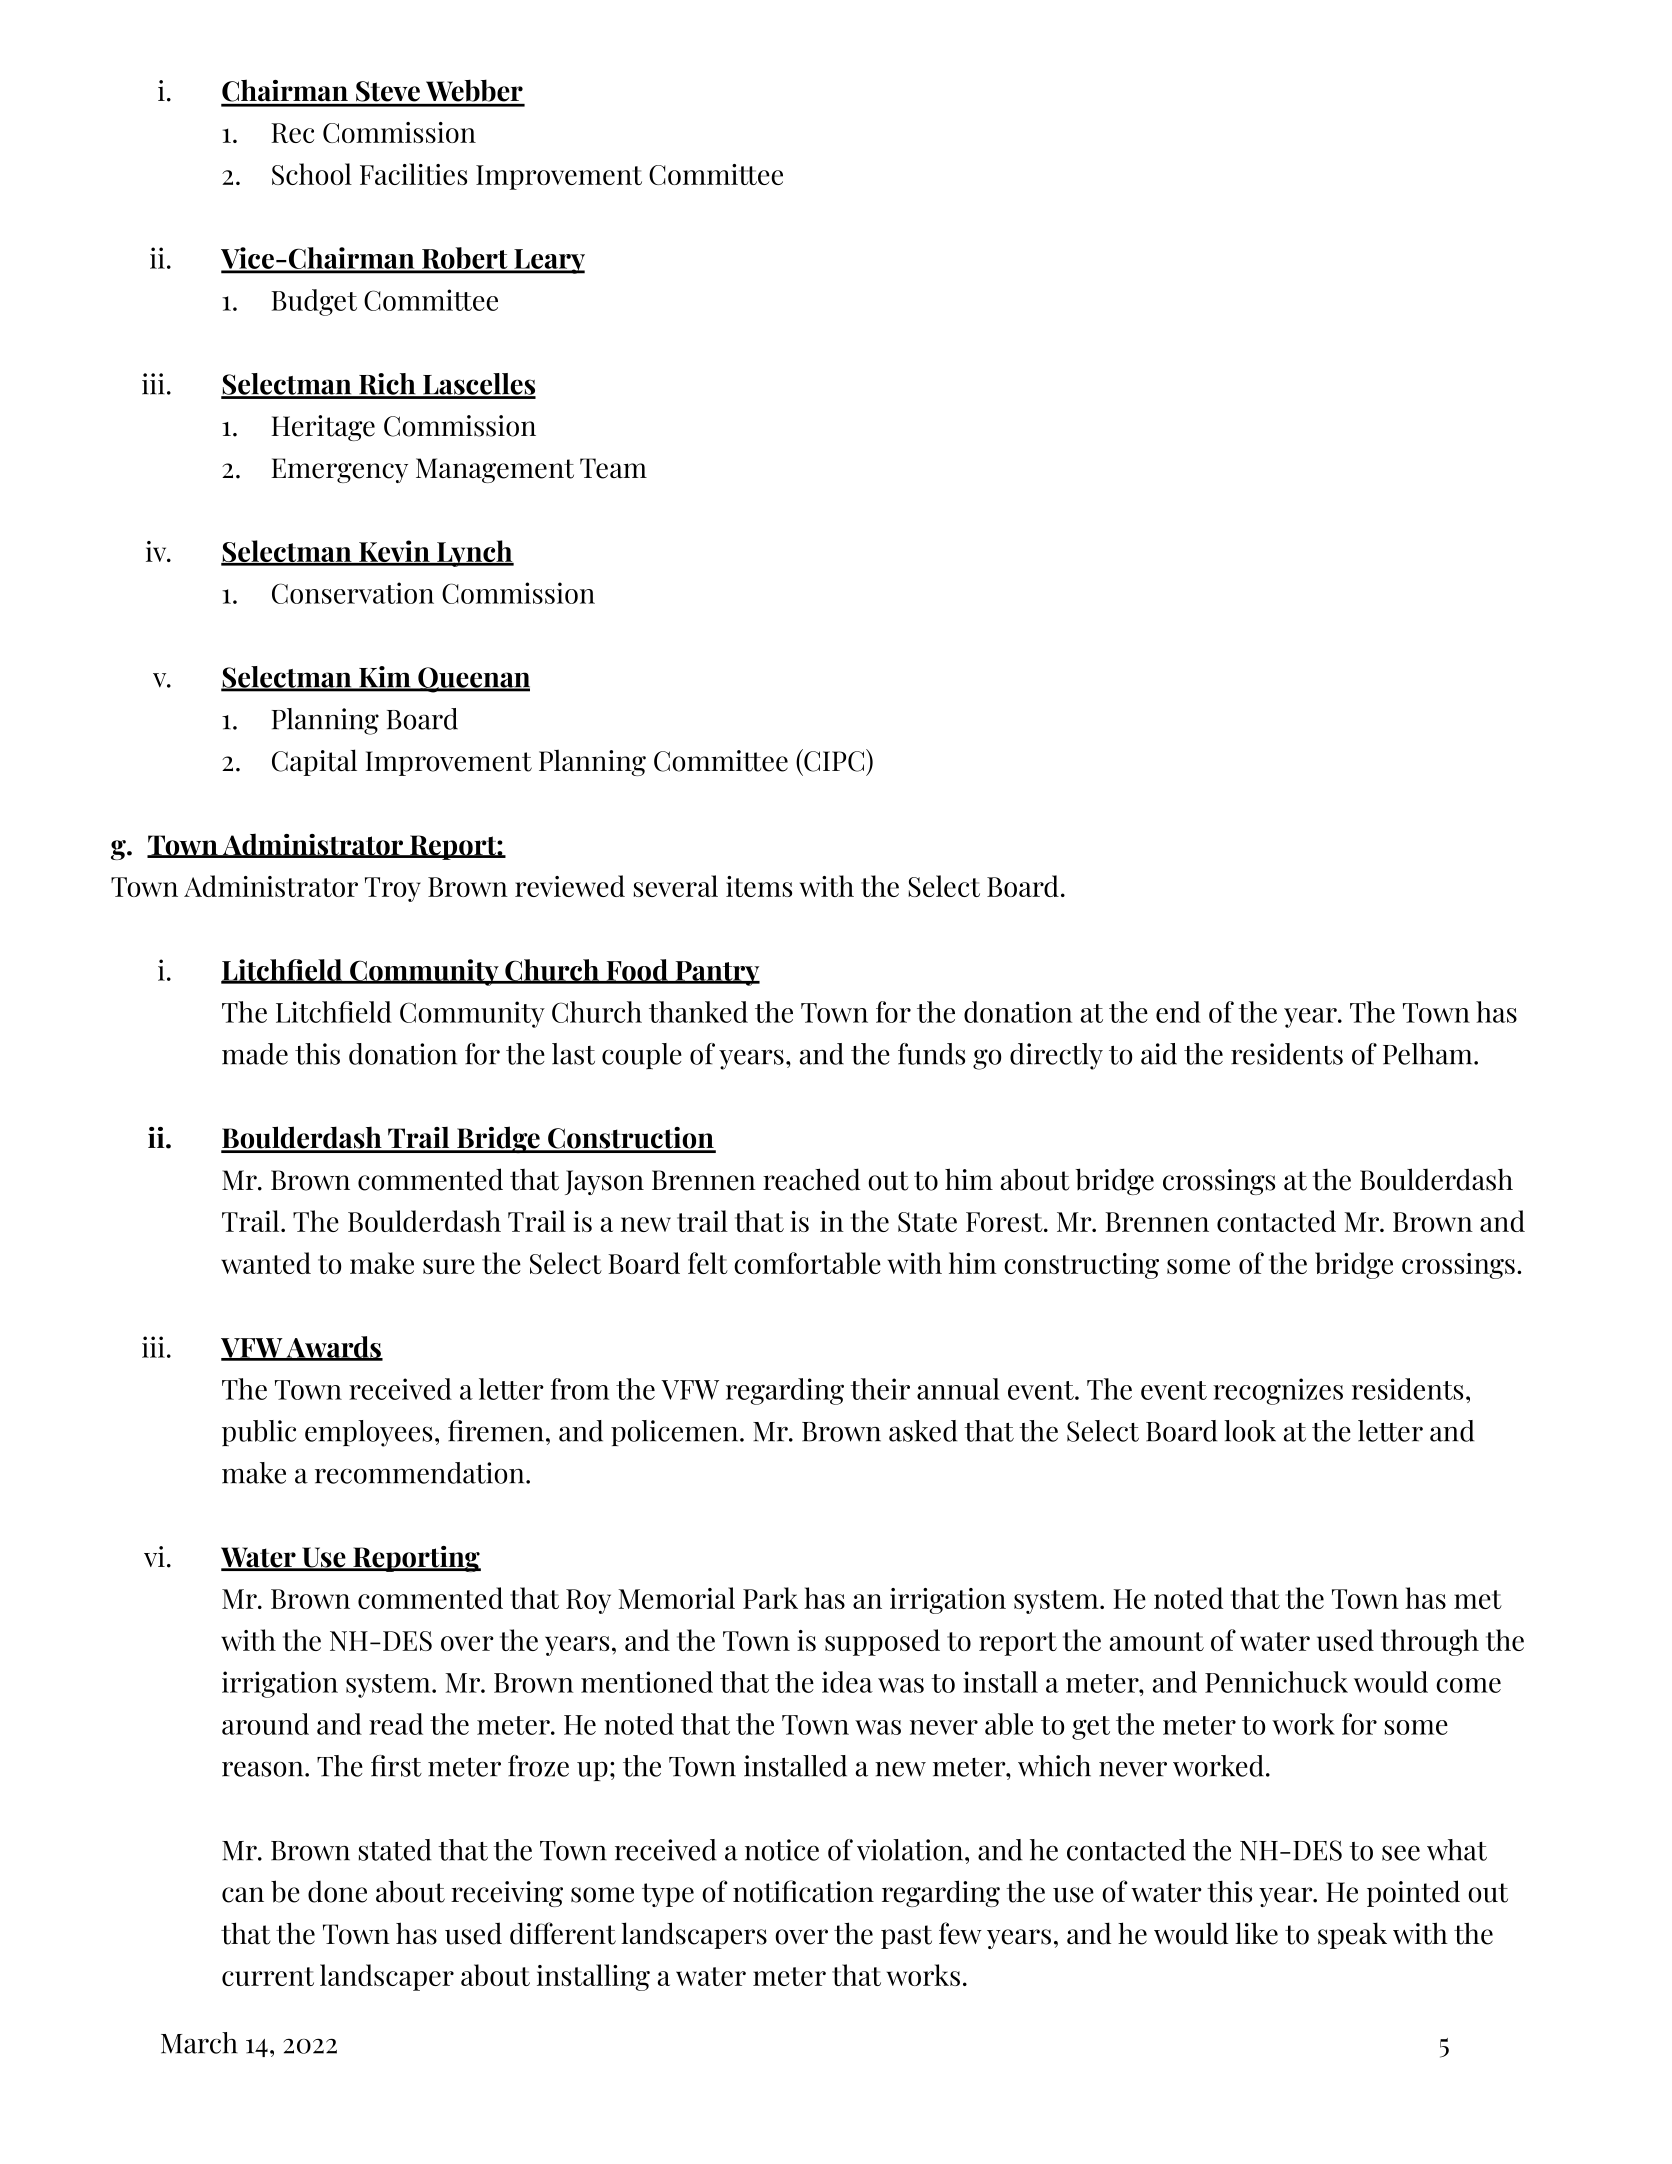  I want to click on Park, so click(770, 1598).
